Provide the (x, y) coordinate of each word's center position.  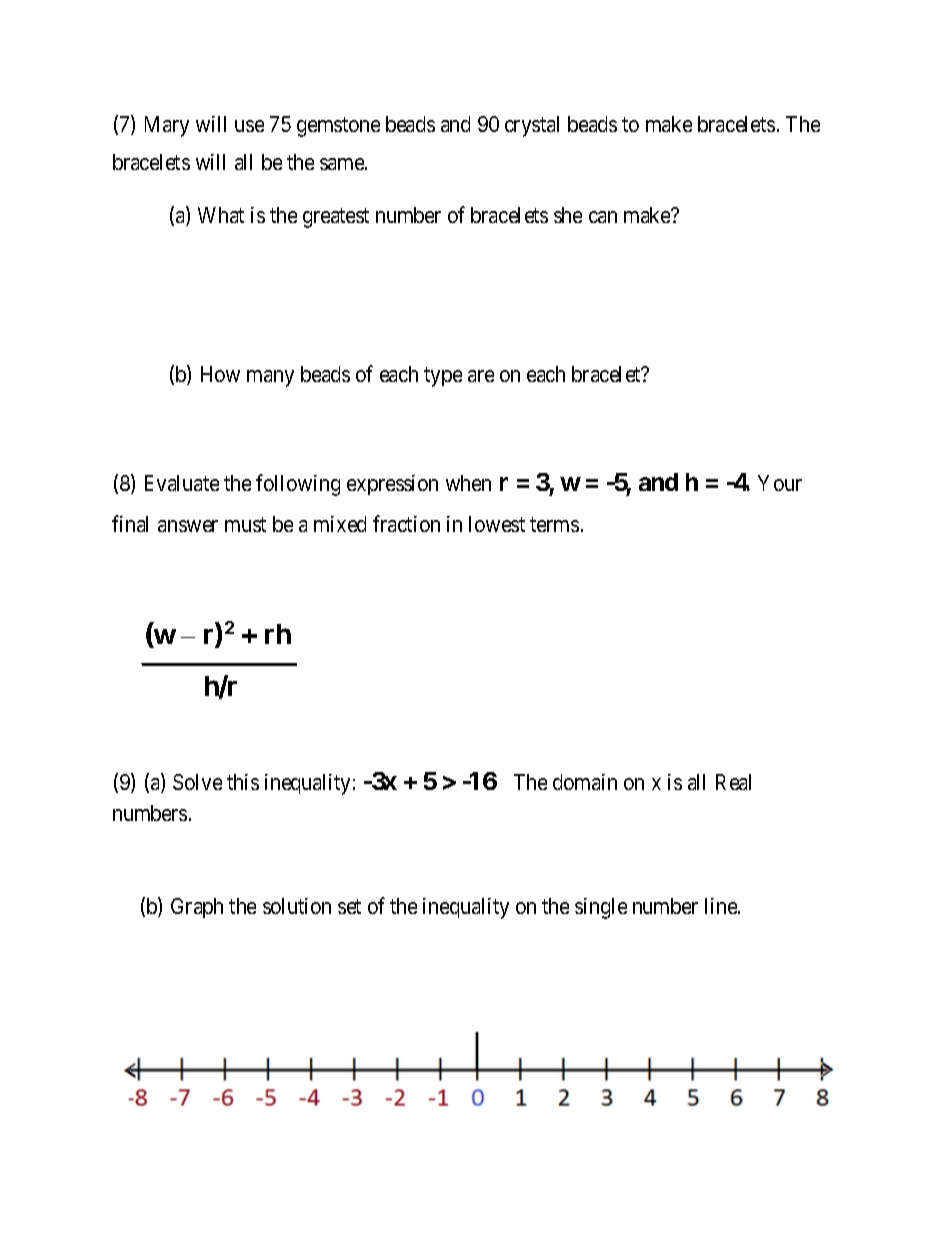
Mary (167, 126)
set (349, 906)
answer (188, 526)
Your (780, 483)
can (603, 217)
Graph (197, 908)
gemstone (338, 127)
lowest (497, 524)
